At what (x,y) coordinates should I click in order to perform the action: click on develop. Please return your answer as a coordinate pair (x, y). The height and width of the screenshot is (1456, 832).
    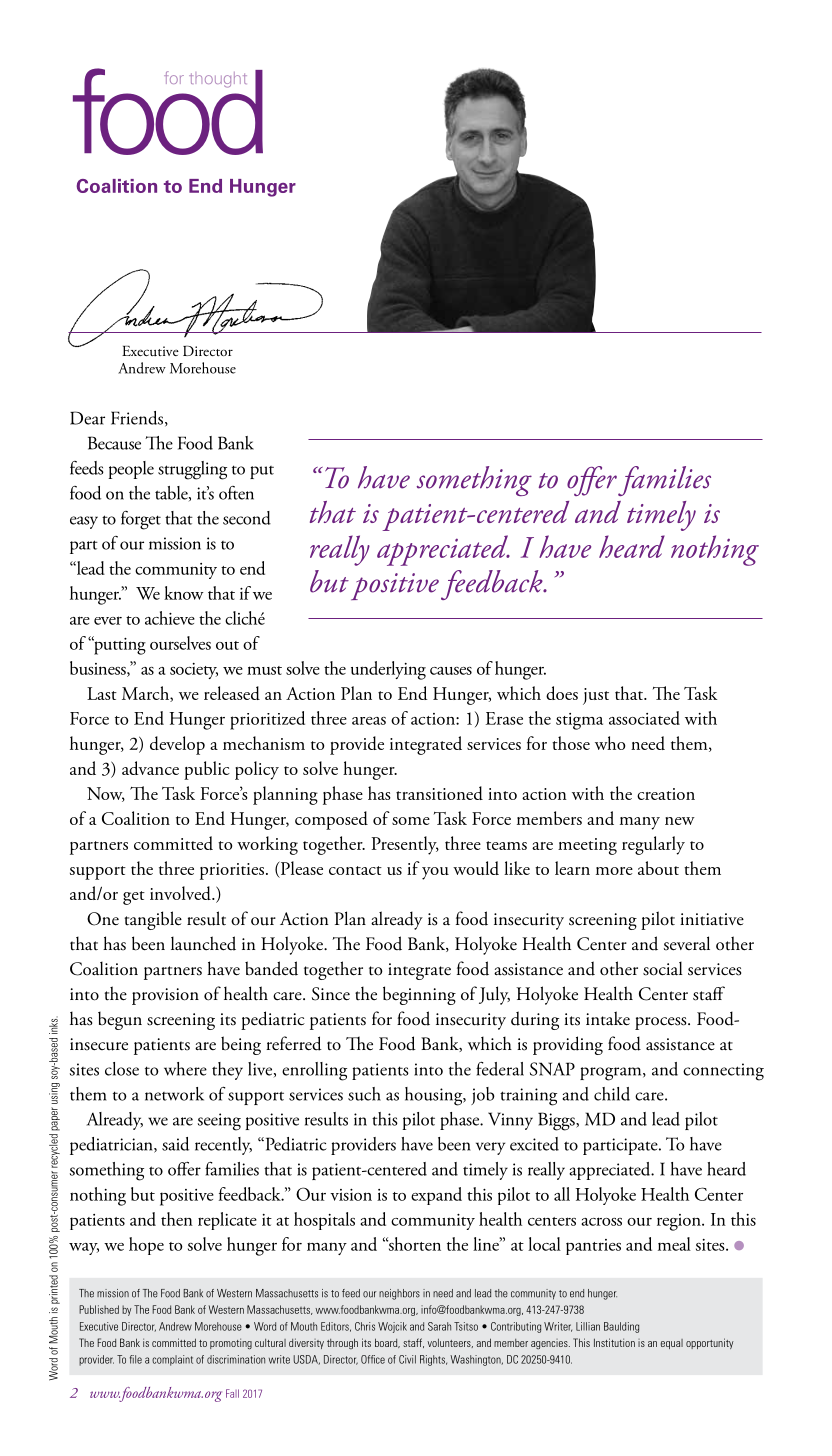
    Looking at the image, I should click on (177, 745).
